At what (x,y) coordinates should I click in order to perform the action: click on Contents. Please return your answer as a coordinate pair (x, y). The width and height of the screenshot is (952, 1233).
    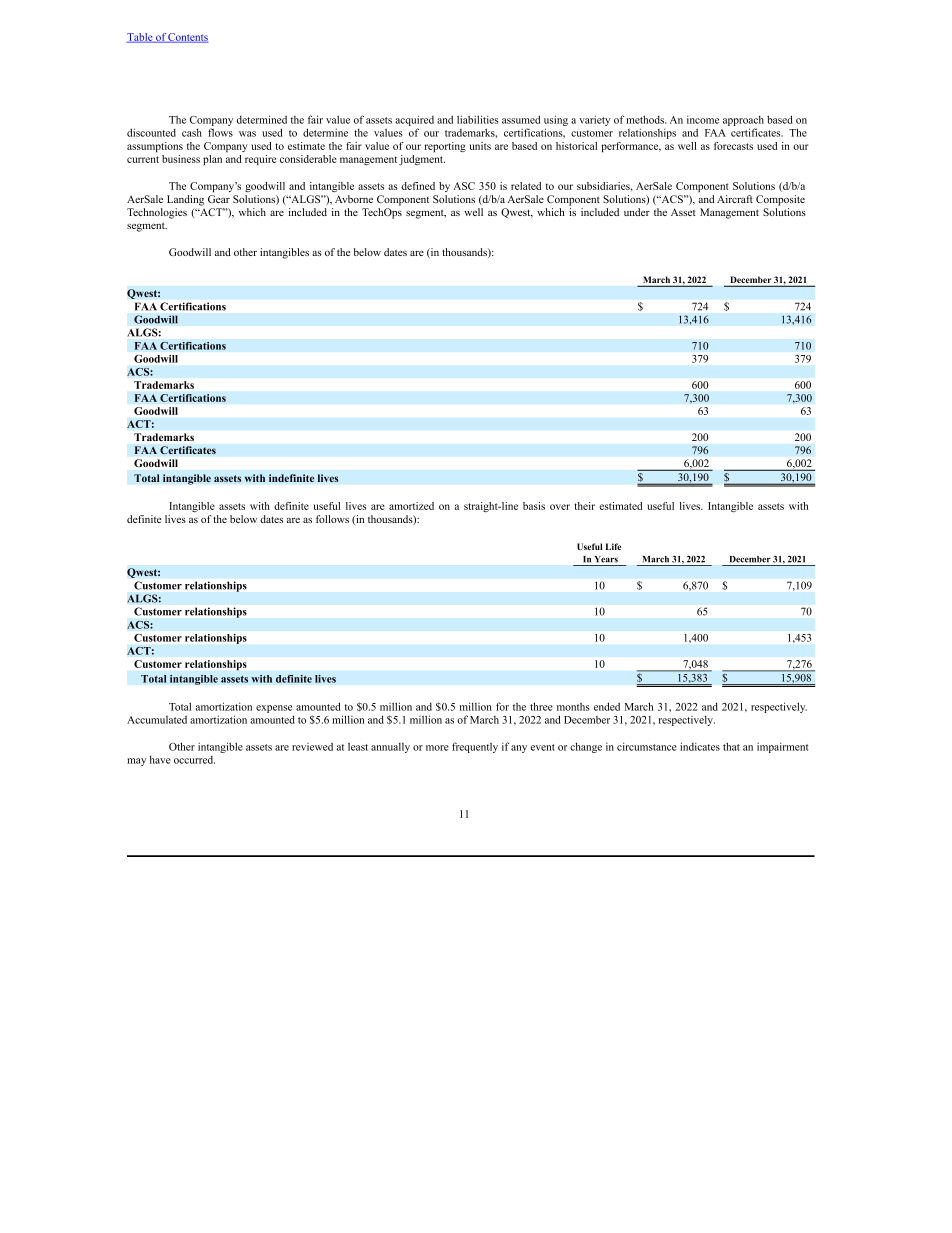
    Looking at the image, I should click on (187, 38).
